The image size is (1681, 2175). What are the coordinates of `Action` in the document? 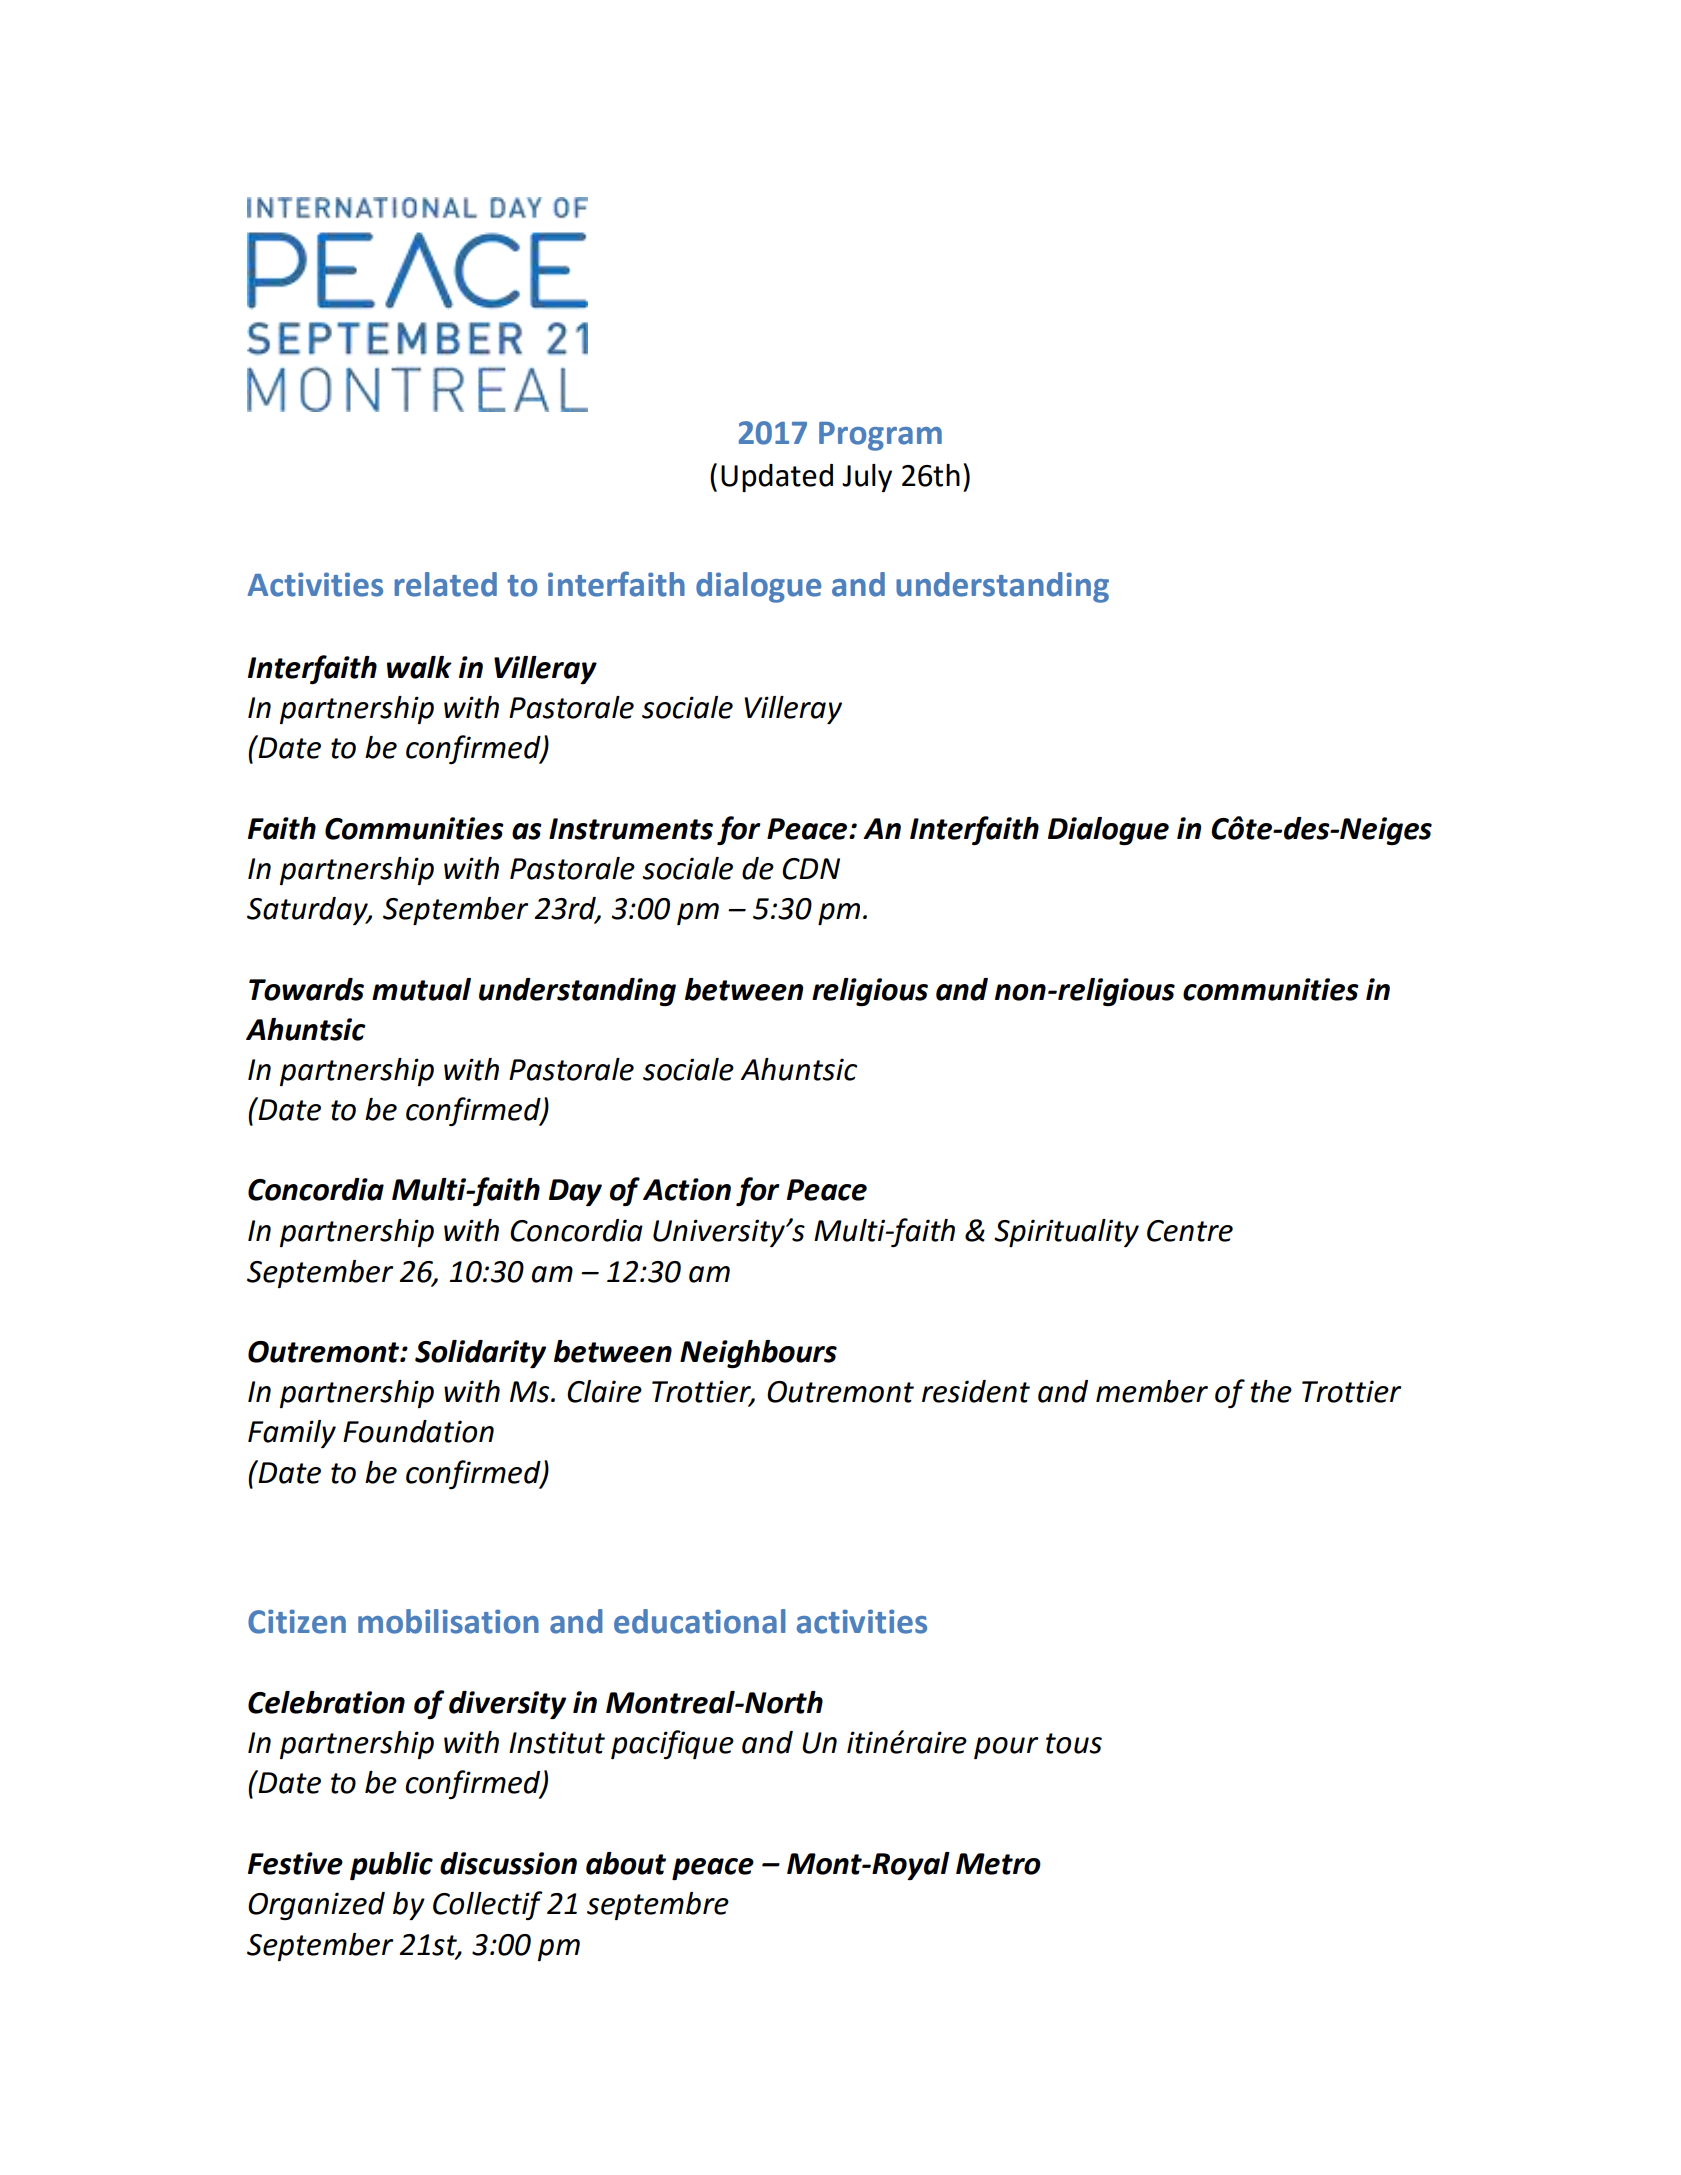 It's located at (687, 1189).
